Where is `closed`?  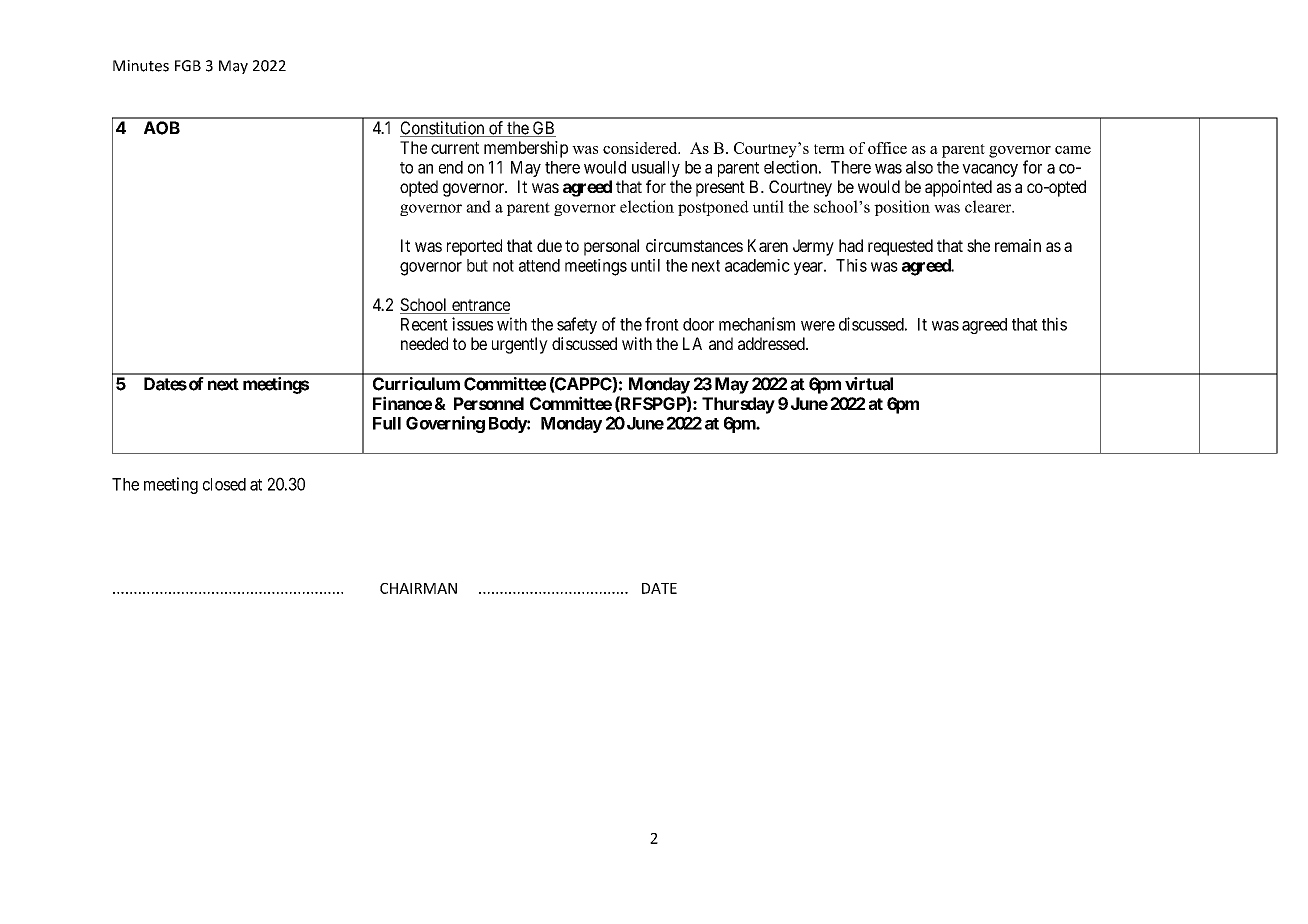 closed is located at coordinates (224, 484).
